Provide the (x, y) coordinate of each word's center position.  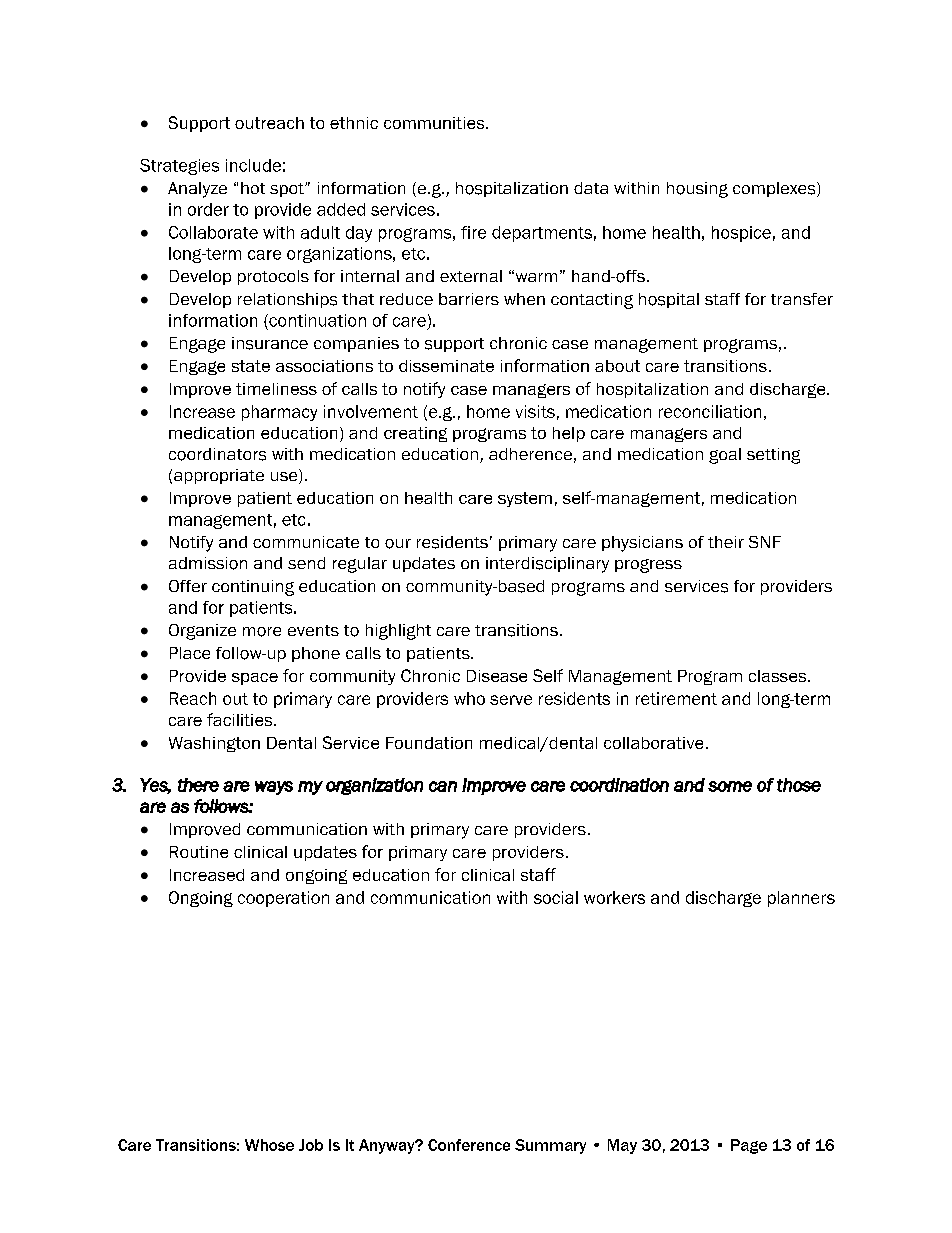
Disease (497, 676)
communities (435, 123)
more (262, 632)
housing (697, 190)
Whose (269, 1145)
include (253, 165)
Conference (469, 1145)
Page (749, 1146)
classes (777, 676)
